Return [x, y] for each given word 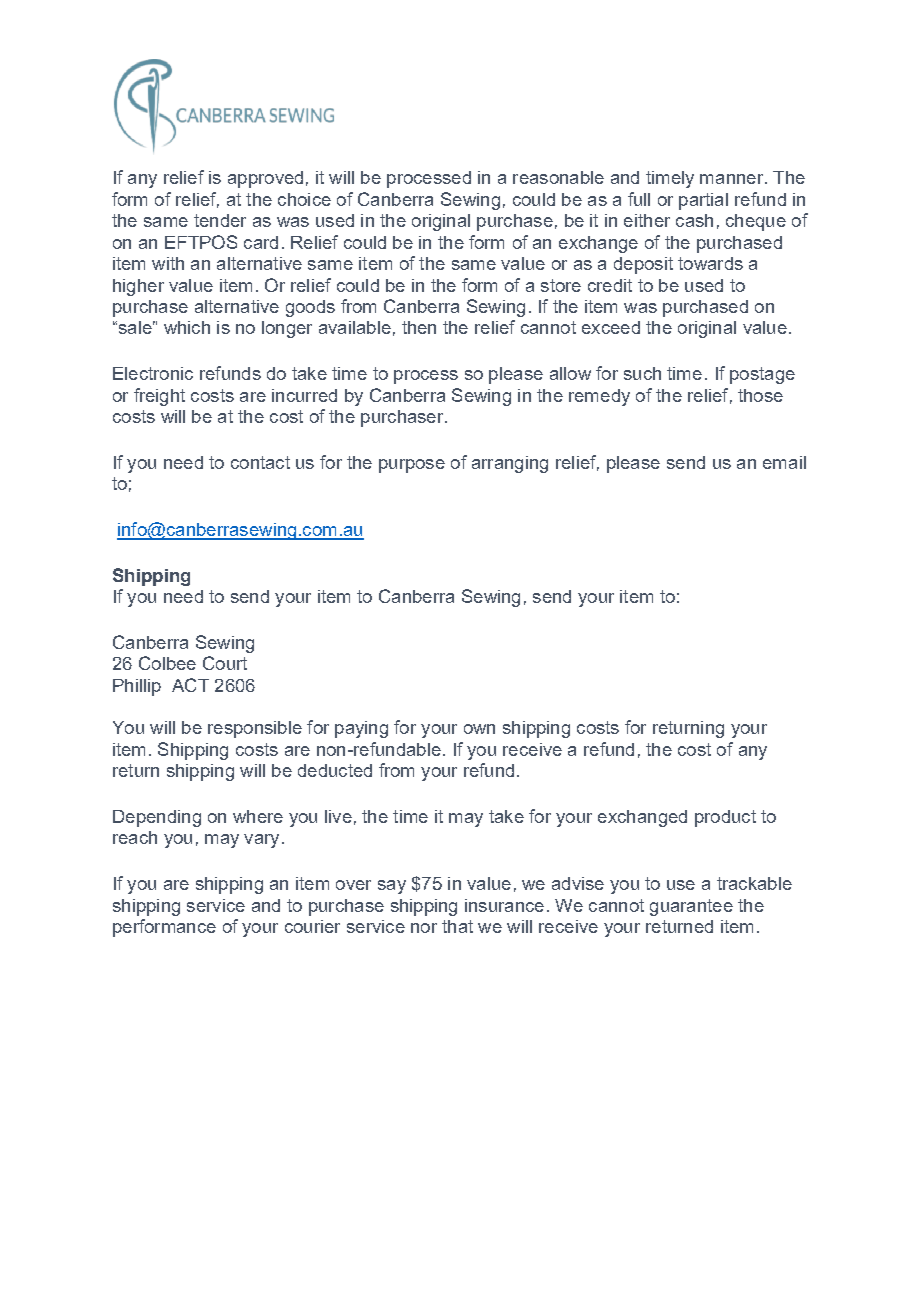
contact [260, 462]
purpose [412, 466]
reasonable [558, 177]
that [457, 926]
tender [220, 220]
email [784, 462]
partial [703, 201]
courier [312, 926]
